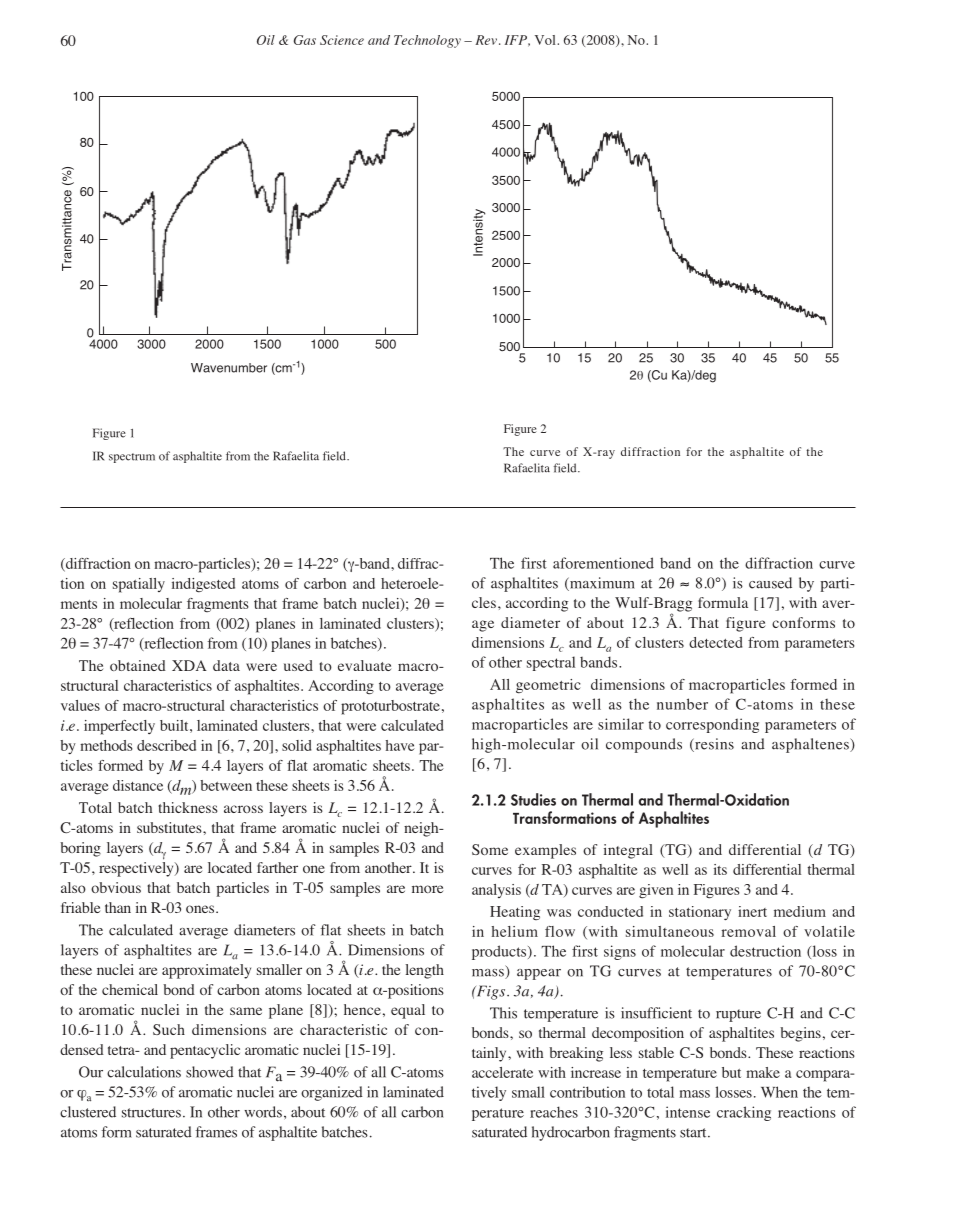  Describe the element at coordinates (712, 725) in the document. I see `corresponding` at that location.
